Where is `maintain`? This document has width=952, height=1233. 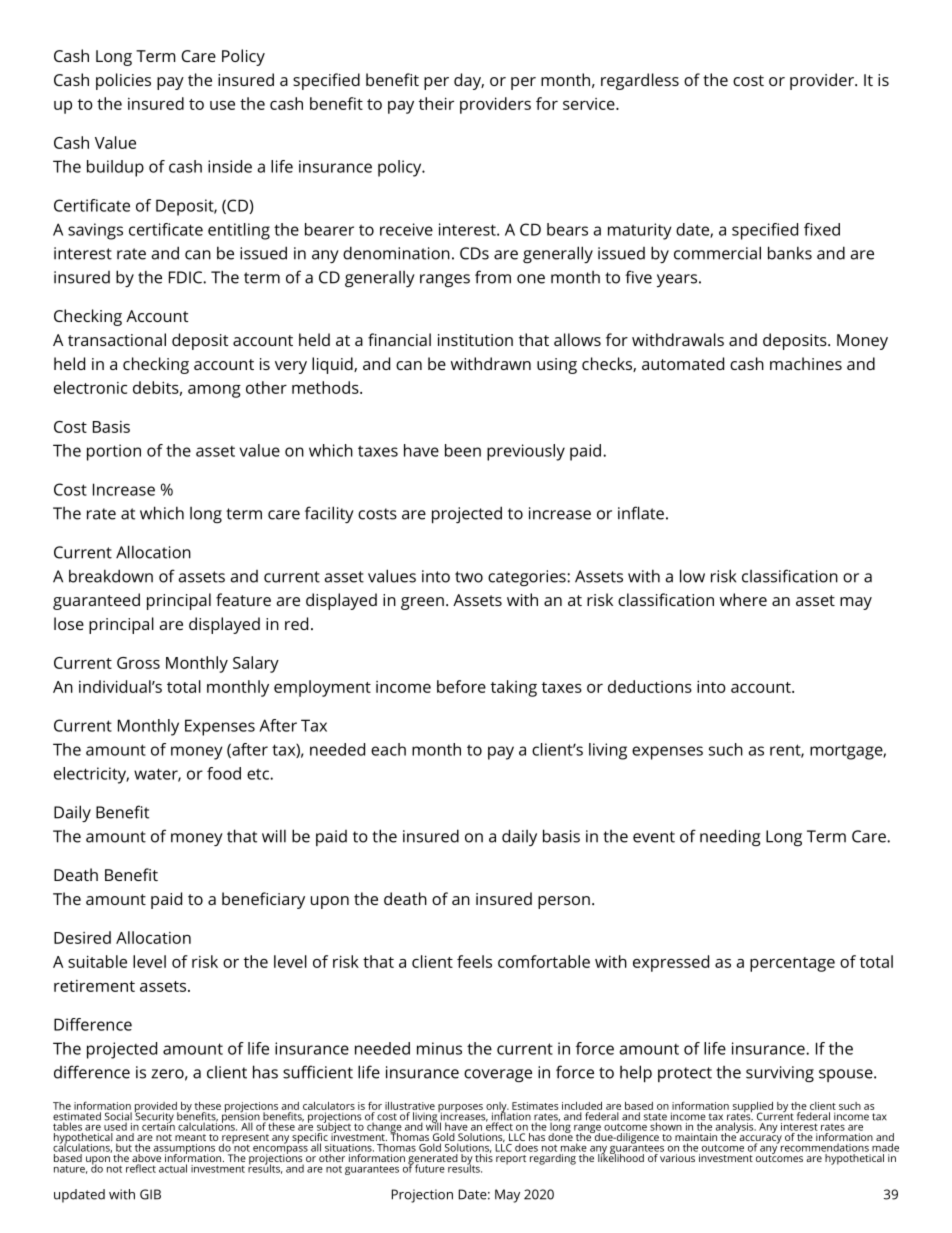
maintain is located at coordinates (696, 1138).
